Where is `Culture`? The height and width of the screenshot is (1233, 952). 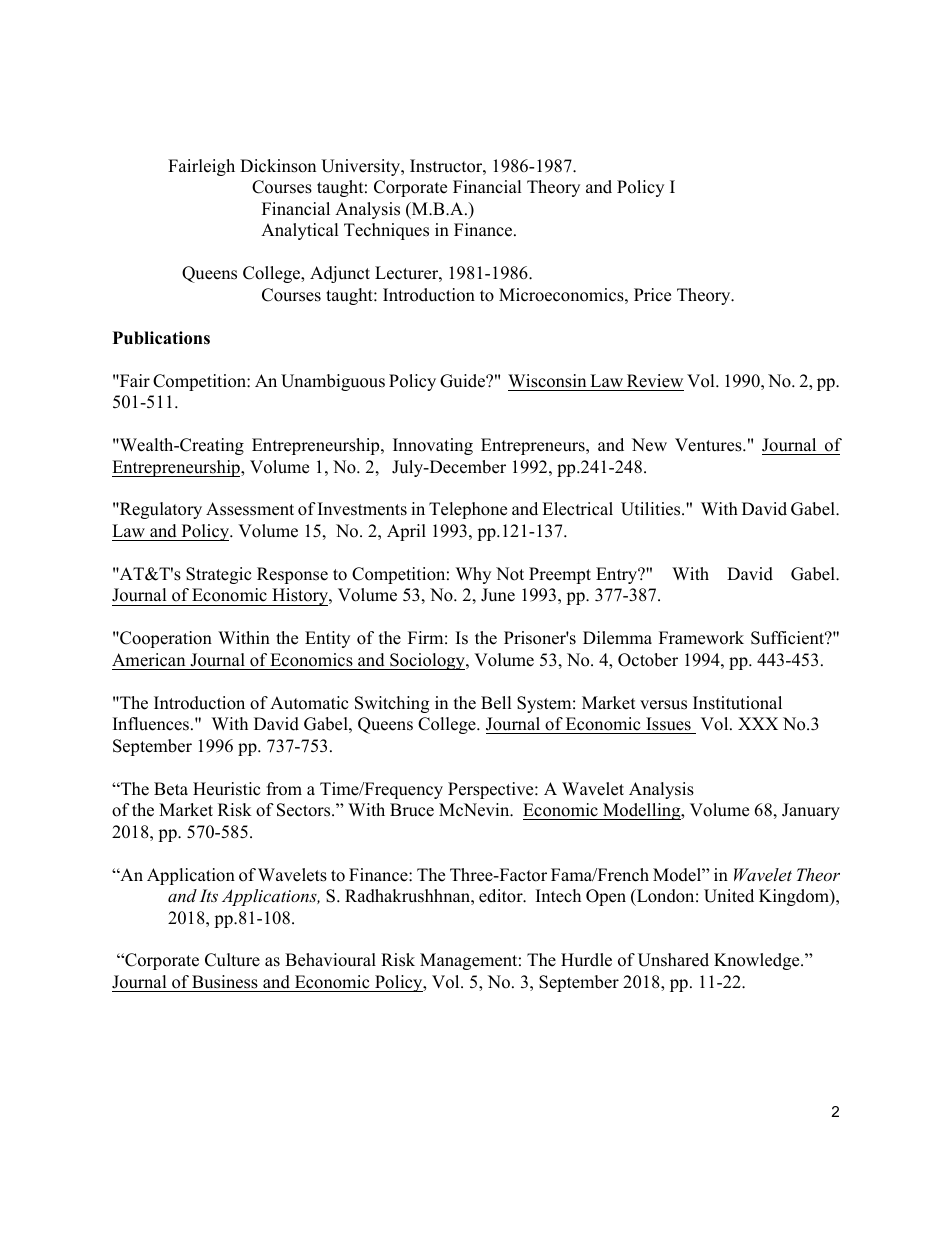 Culture is located at coordinates (232, 960).
